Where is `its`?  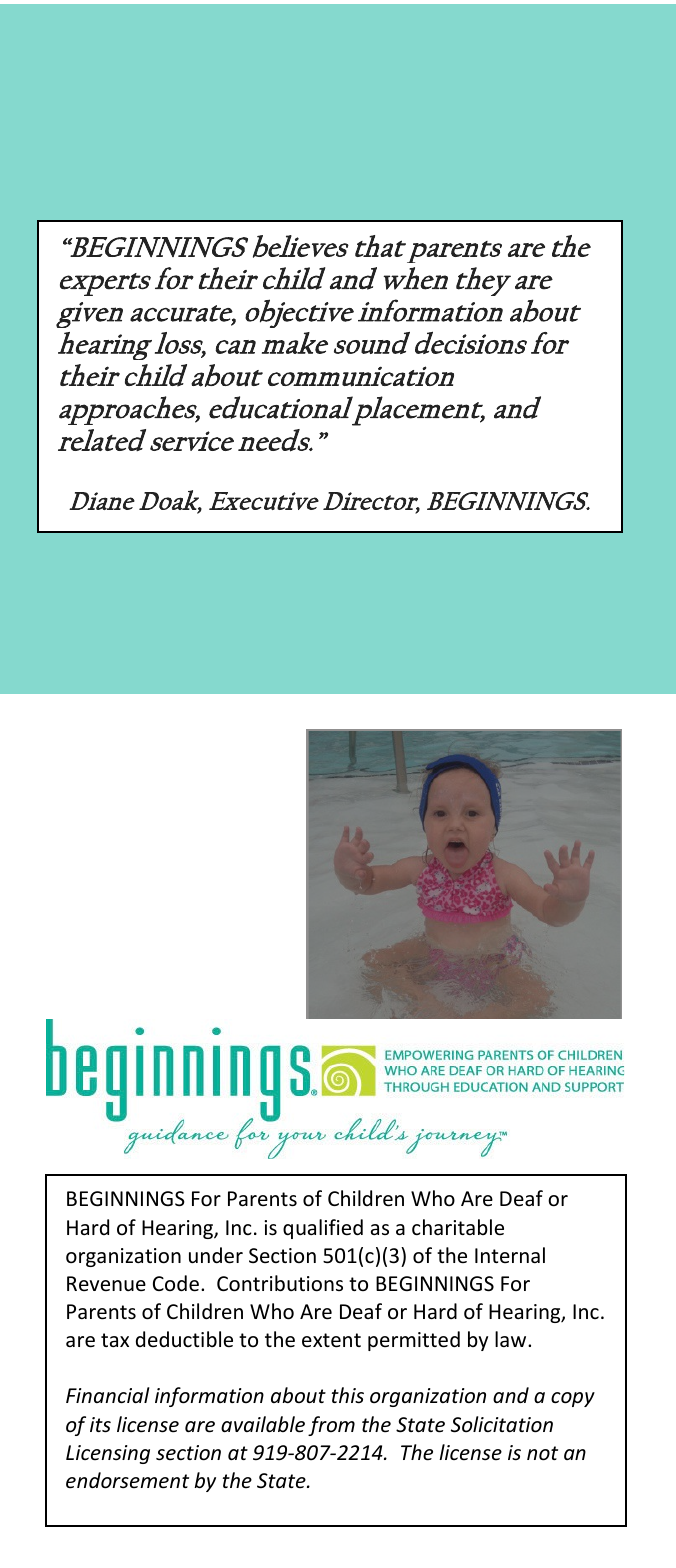 its is located at coordinates (100, 1425).
